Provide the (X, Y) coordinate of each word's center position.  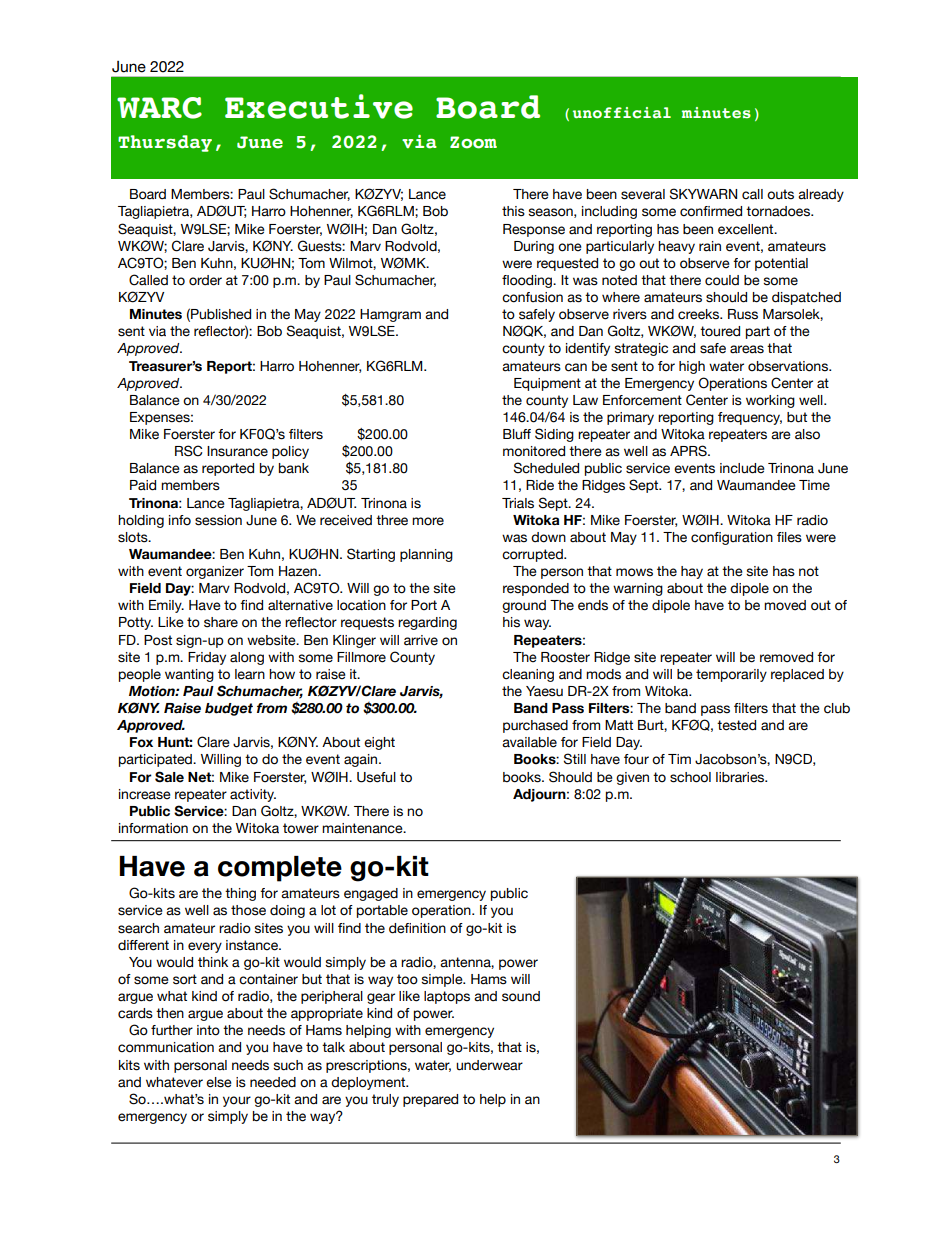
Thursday (165, 143)
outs (780, 194)
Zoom (473, 142)
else (219, 1082)
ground (524, 606)
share (221, 622)
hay (692, 572)
